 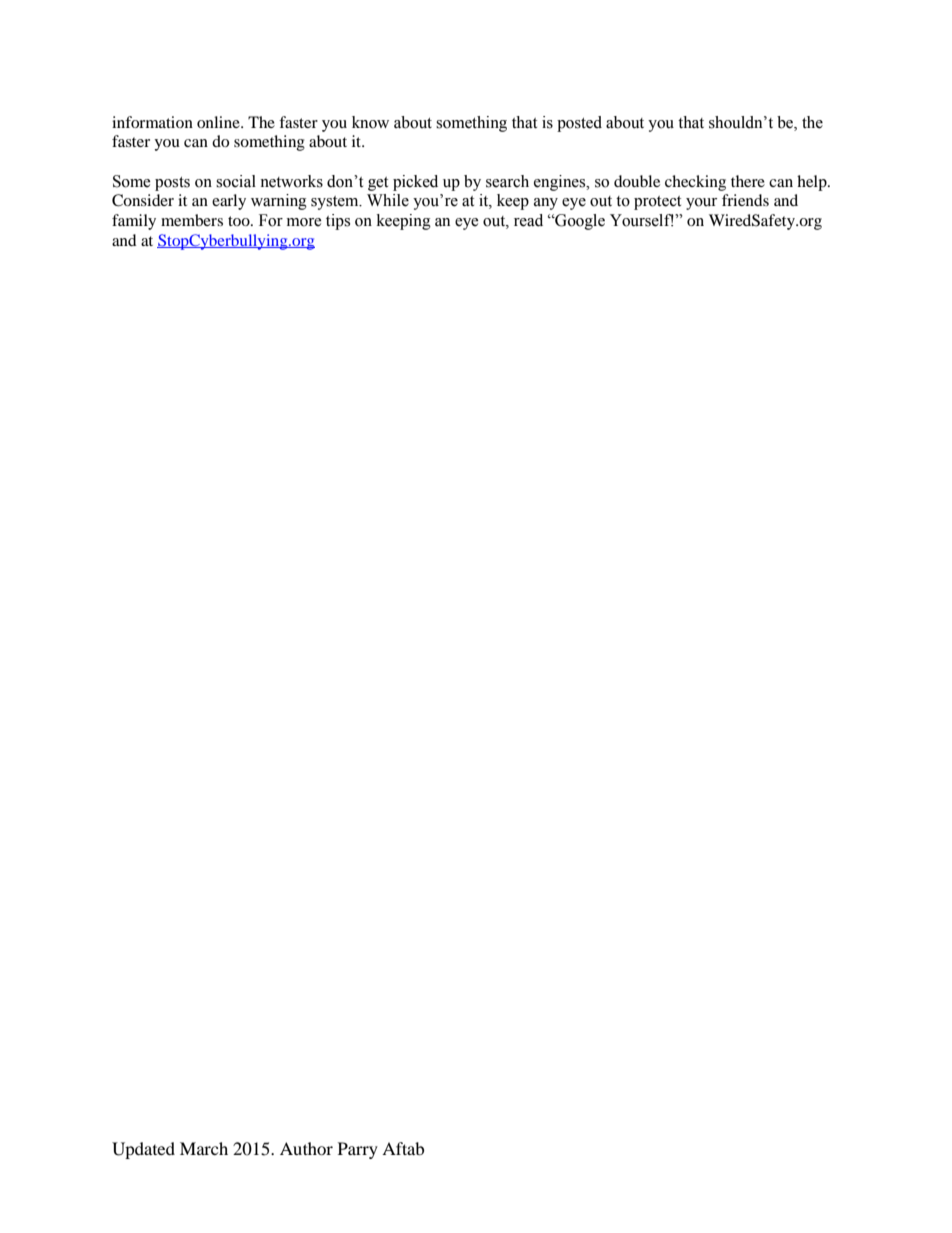 What do you see at coordinates (748, 181) in the document?
I see `there` at bounding box center [748, 181].
